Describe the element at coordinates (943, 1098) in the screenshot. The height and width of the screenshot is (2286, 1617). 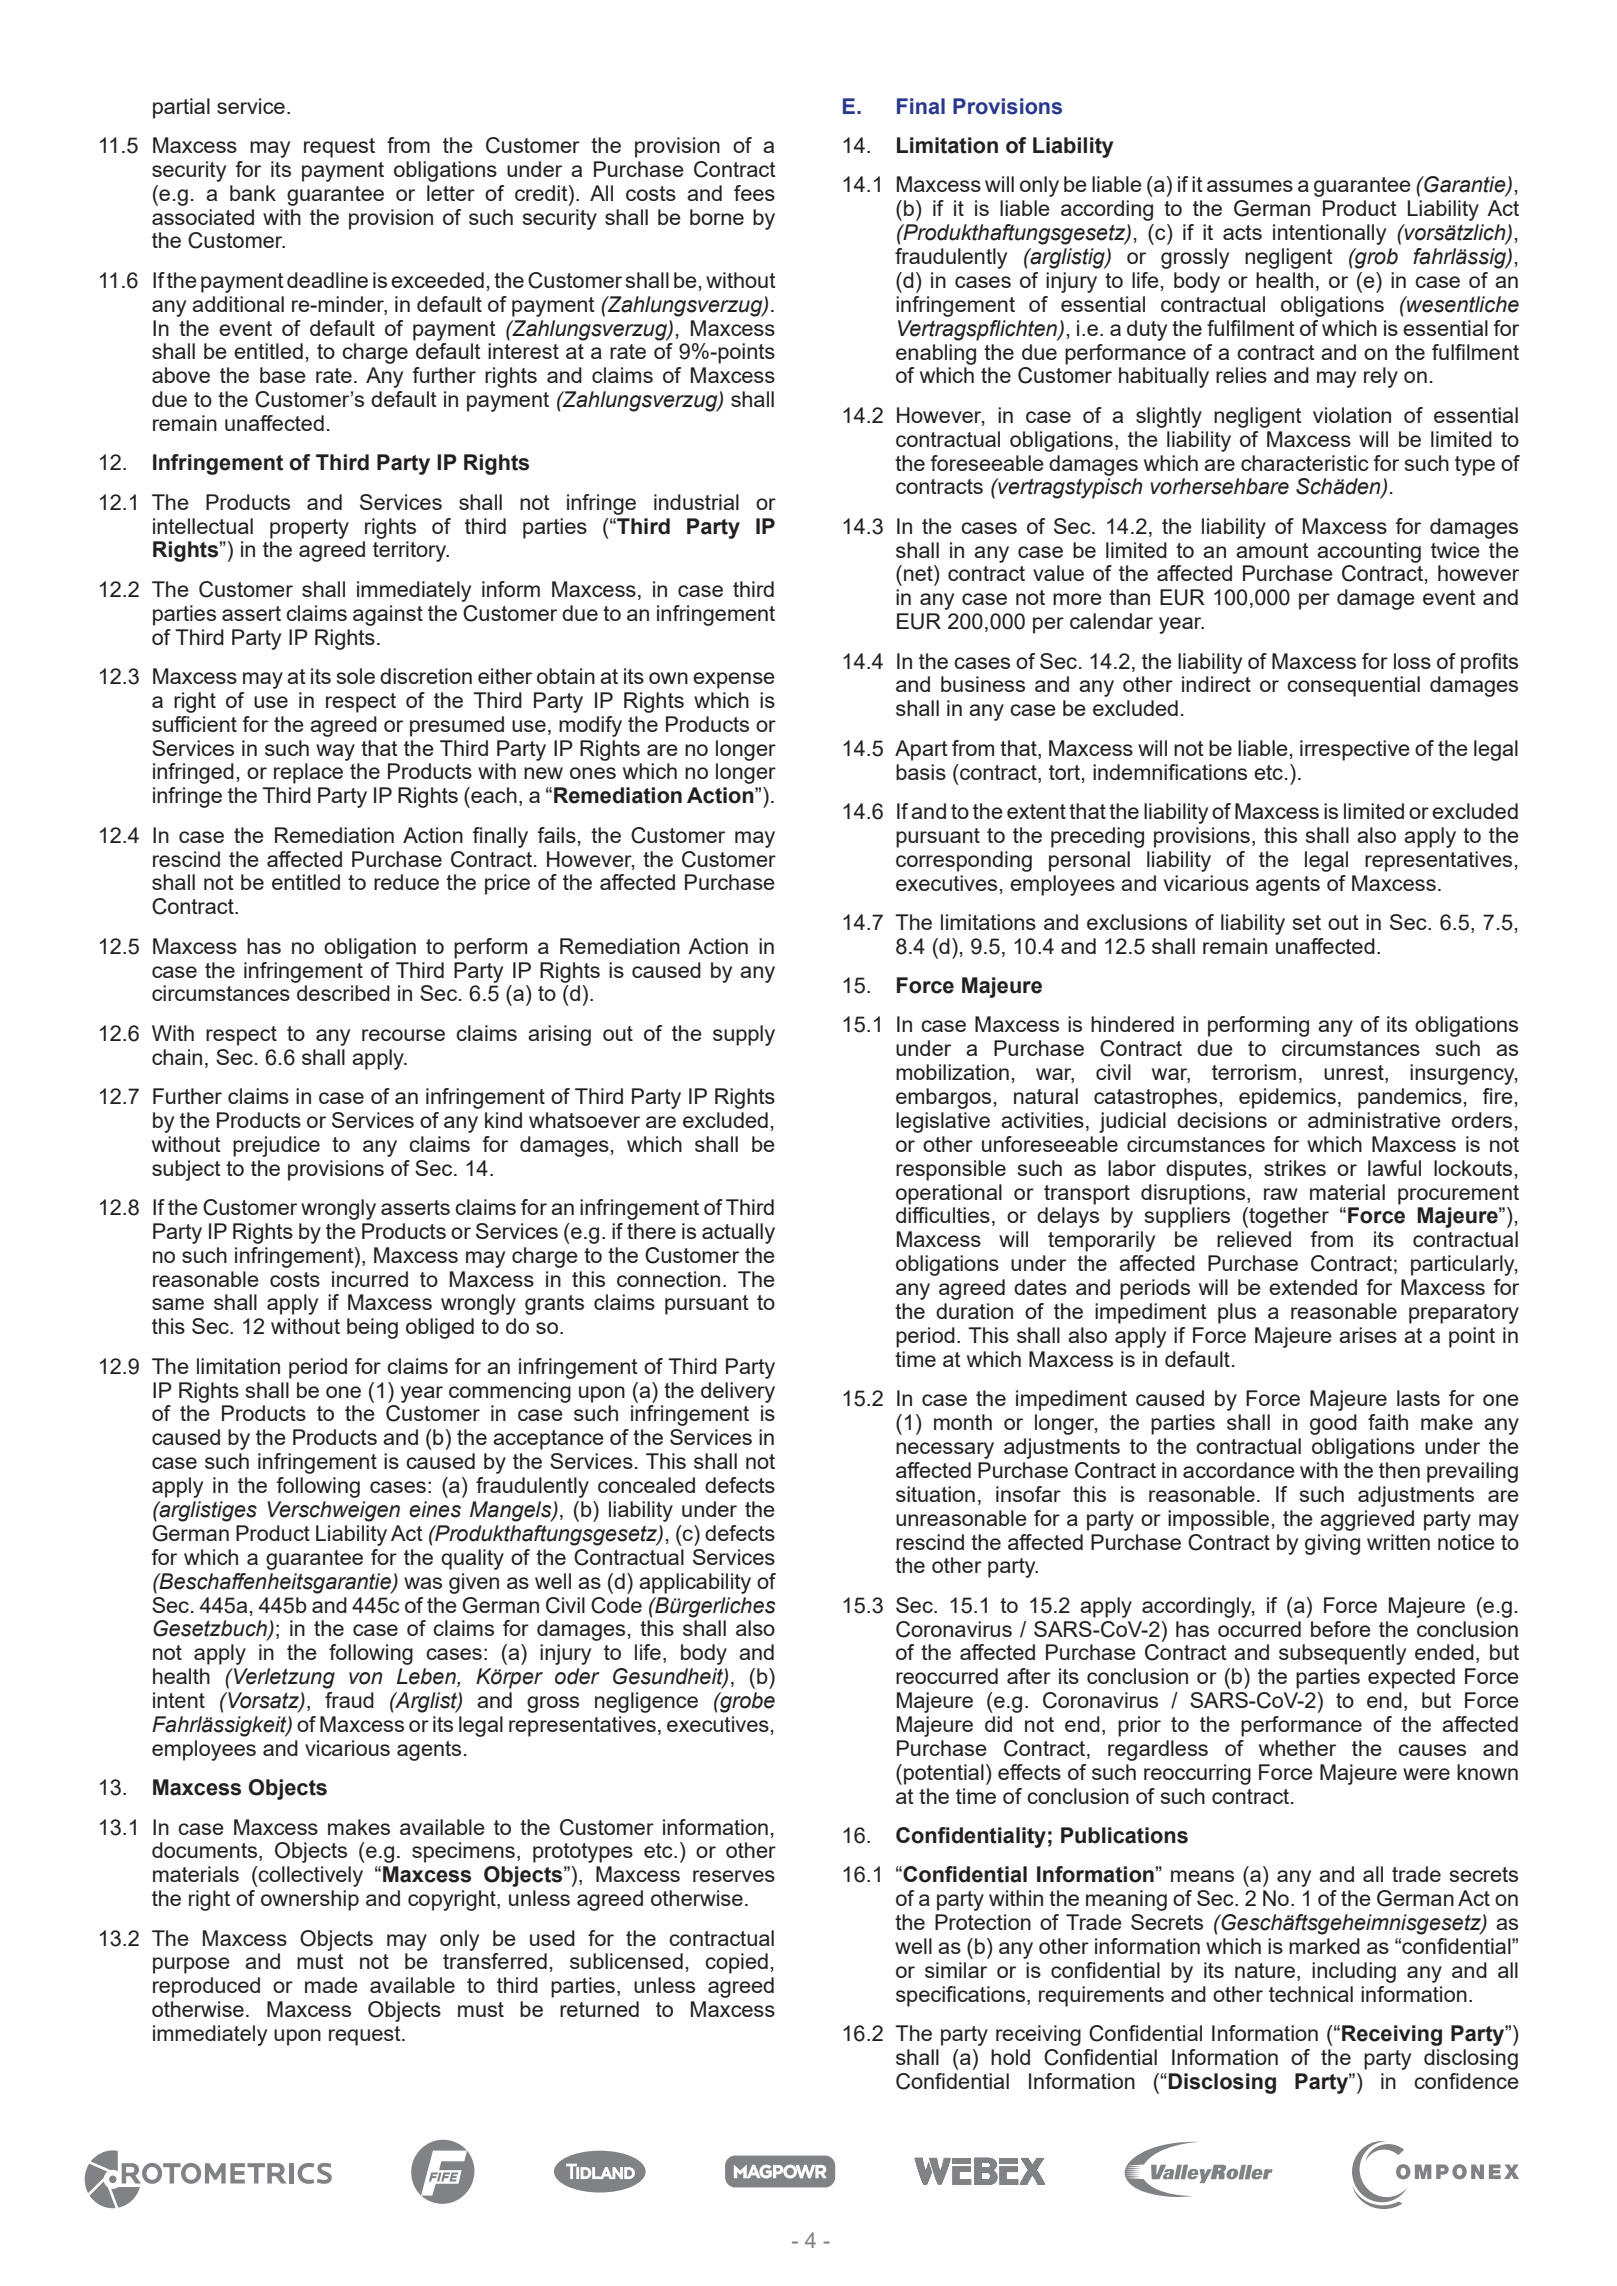
I see `embargos` at that location.
